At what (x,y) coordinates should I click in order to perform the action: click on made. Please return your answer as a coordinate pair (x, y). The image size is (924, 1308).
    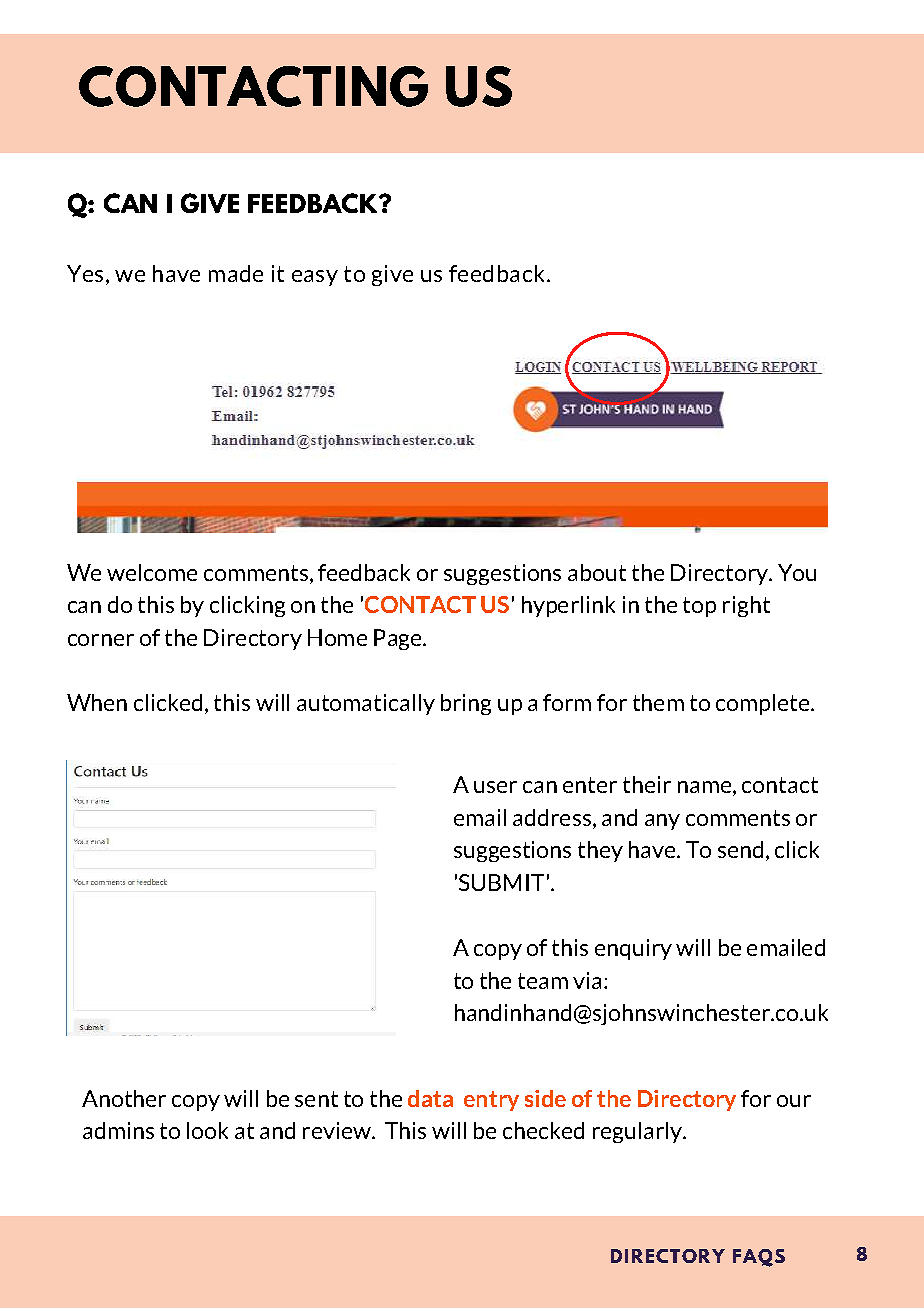
    Looking at the image, I should click on (236, 273).
